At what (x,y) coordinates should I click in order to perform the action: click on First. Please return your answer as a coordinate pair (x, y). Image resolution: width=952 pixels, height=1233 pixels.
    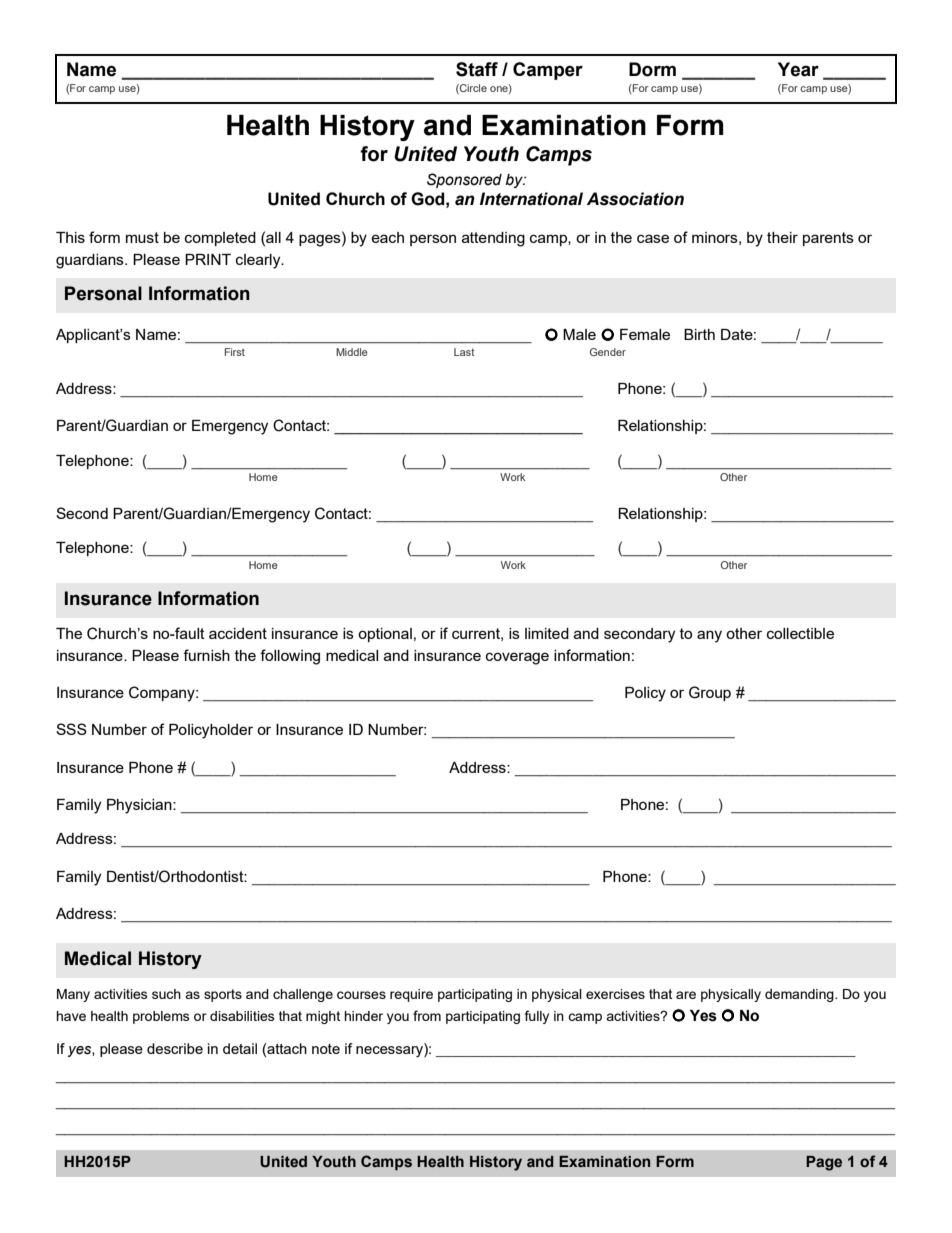
    Looking at the image, I should click on (235, 352).
